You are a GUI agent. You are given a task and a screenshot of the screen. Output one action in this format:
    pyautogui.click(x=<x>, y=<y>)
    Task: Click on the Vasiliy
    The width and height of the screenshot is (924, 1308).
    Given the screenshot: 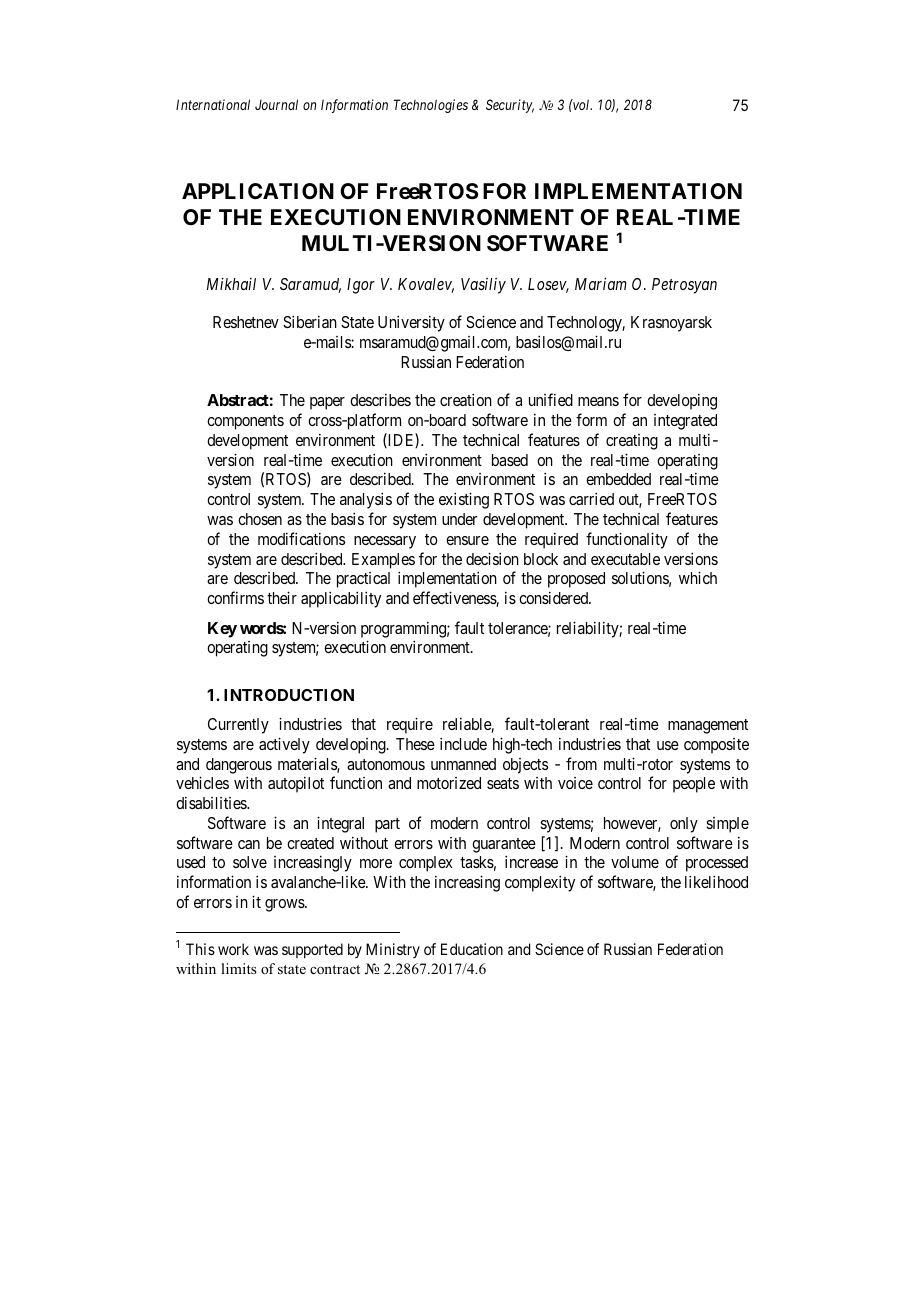 What is the action you would take?
    pyautogui.click(x=483, y=286)
